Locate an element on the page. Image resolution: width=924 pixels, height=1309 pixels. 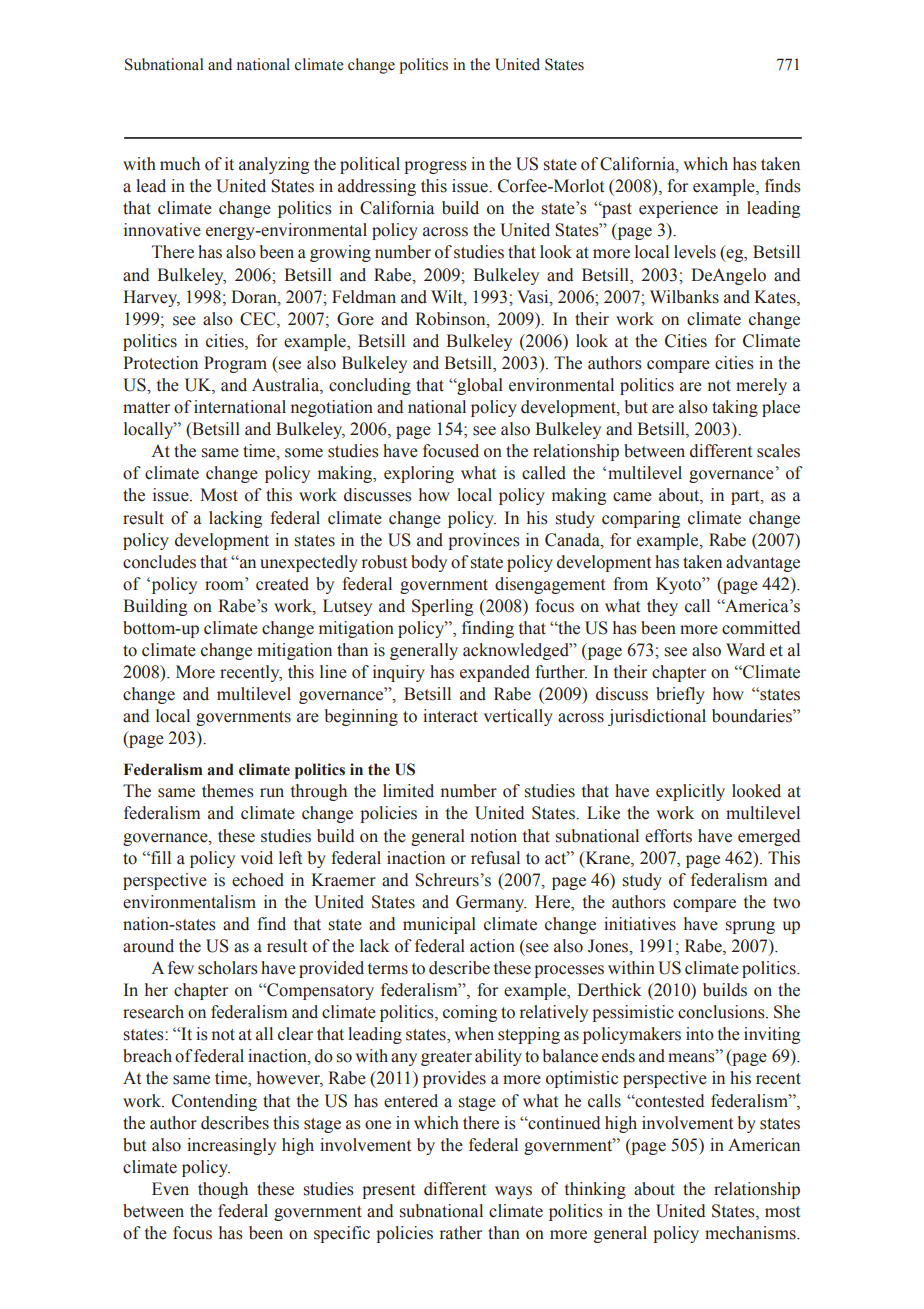
rather is located at coordinates (461, 1233).
